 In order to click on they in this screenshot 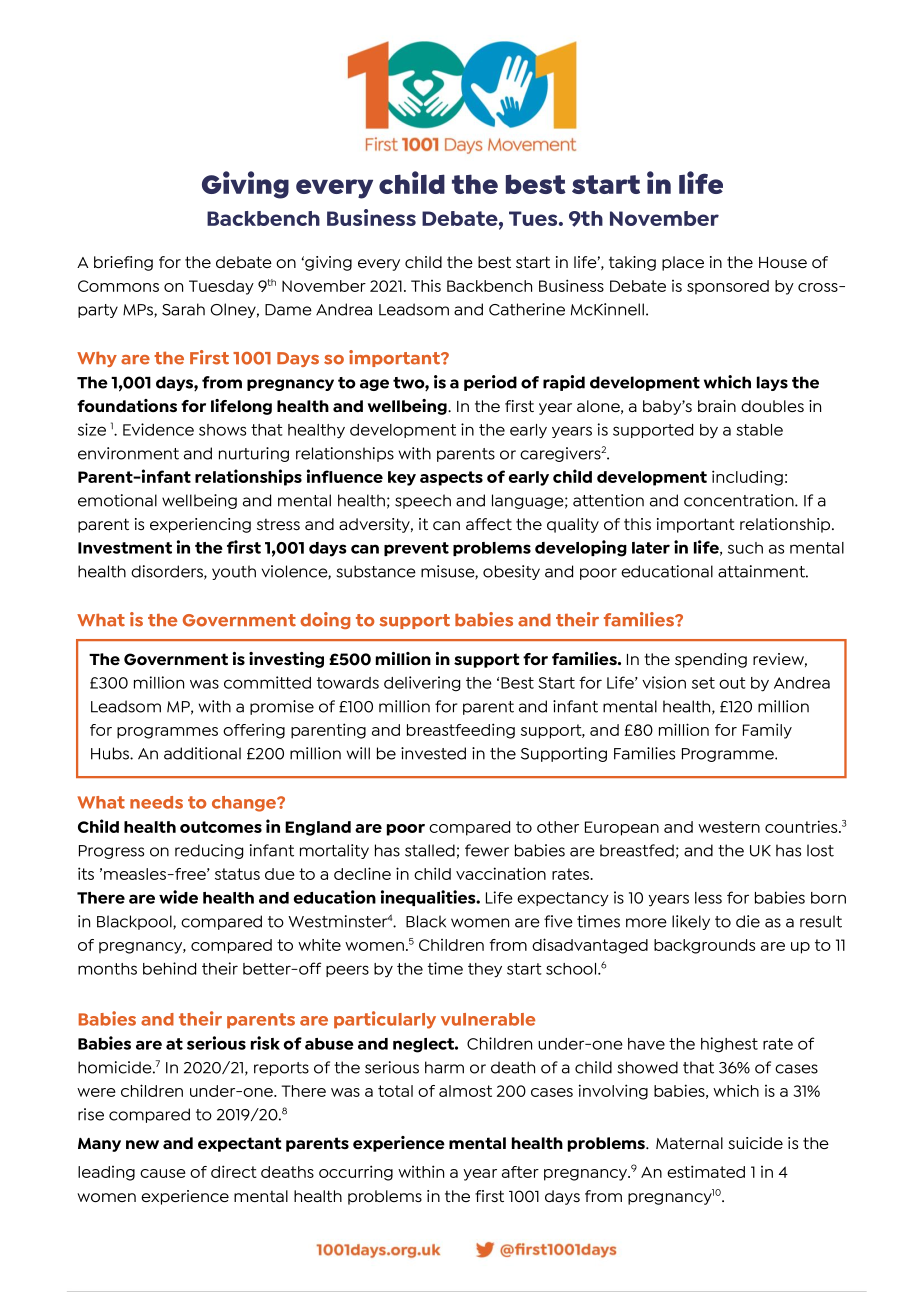, I will do `click(485, 970)`.
